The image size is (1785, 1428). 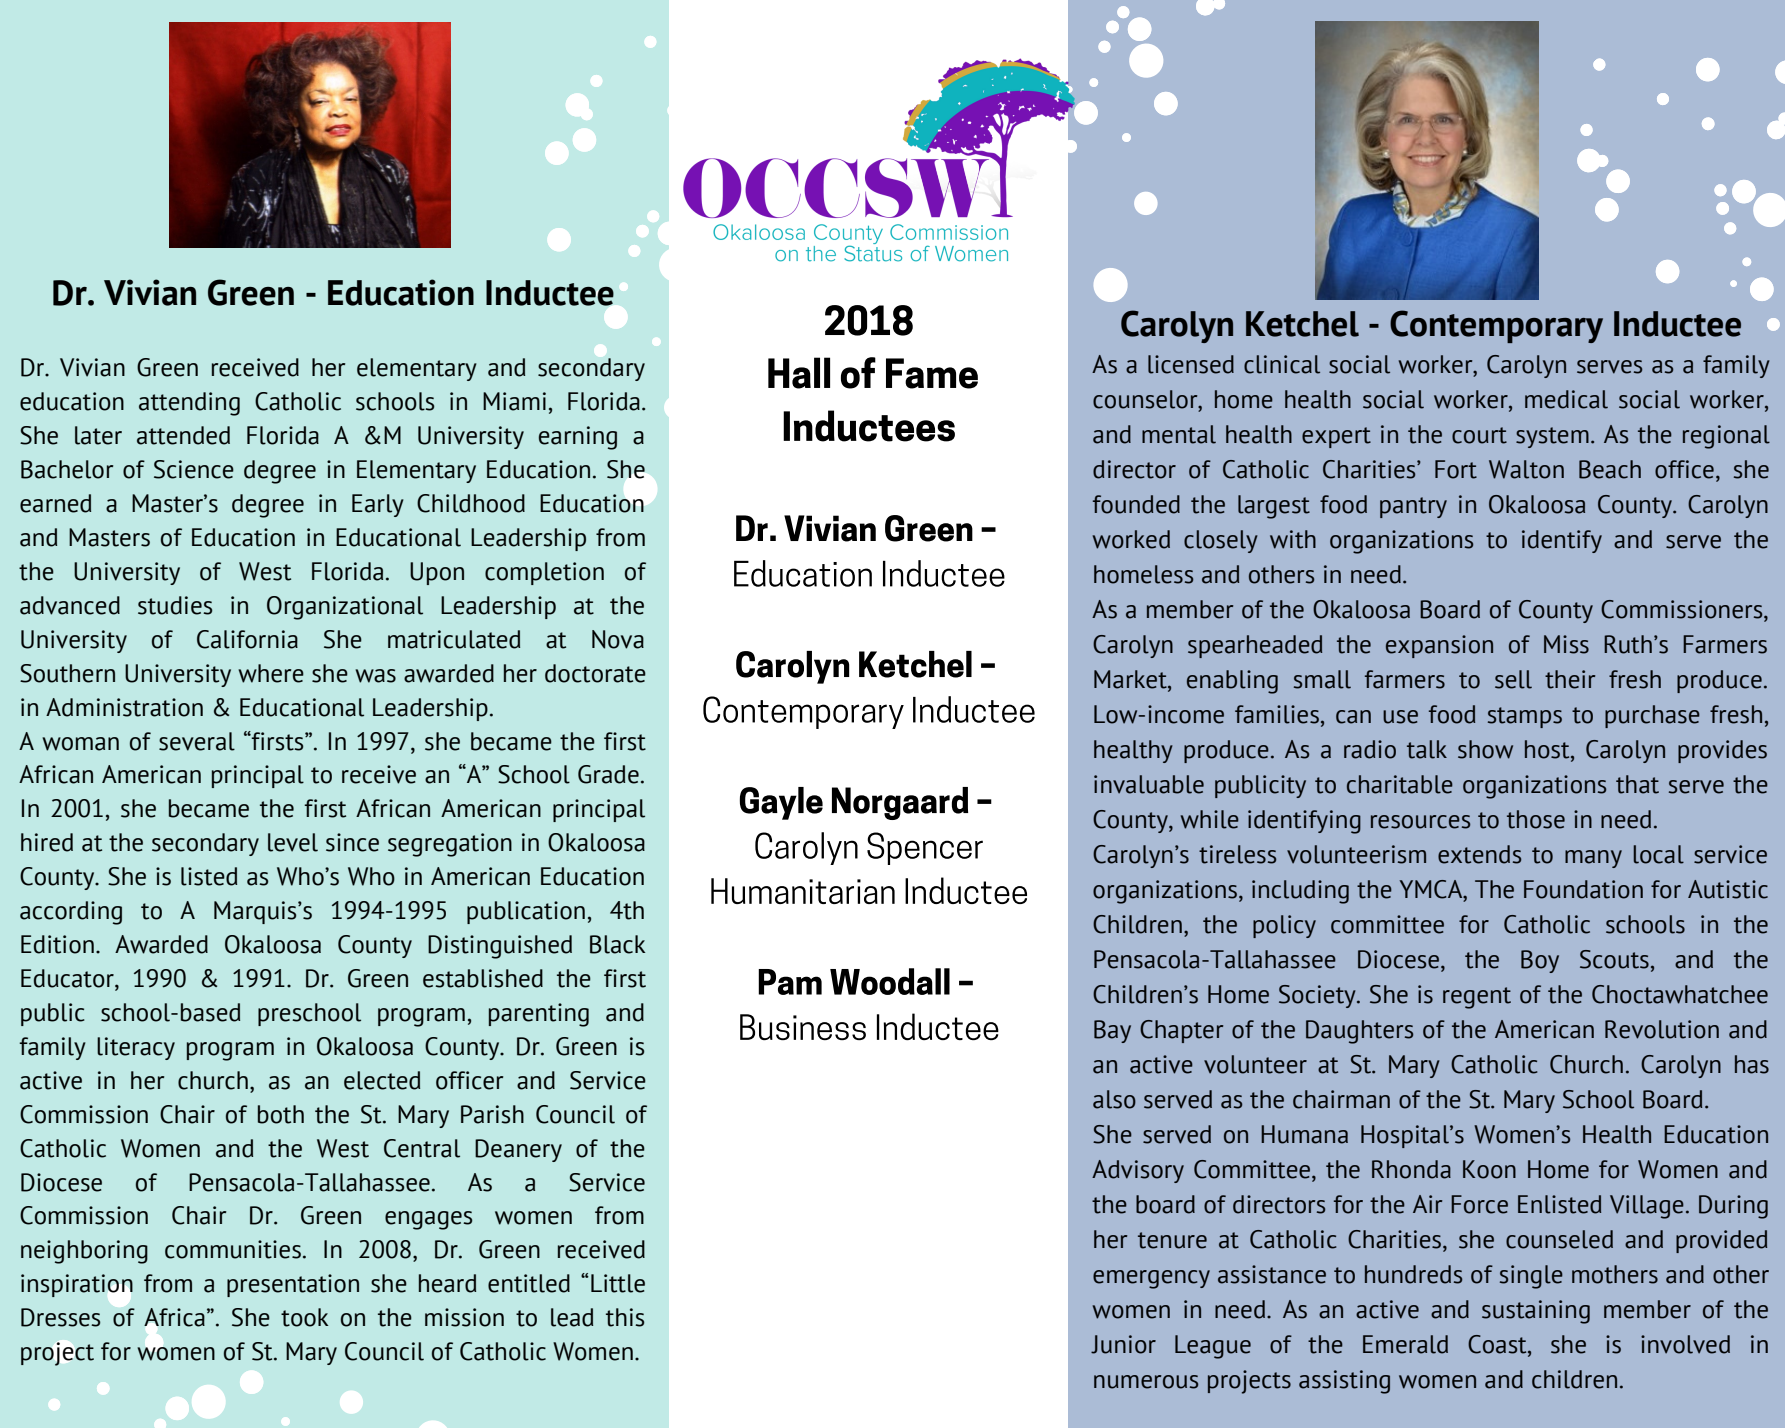 What do you see at coordinates (136, 1048) in the screenshot?
I see `literacy` at bounding box center [136, 1048].
